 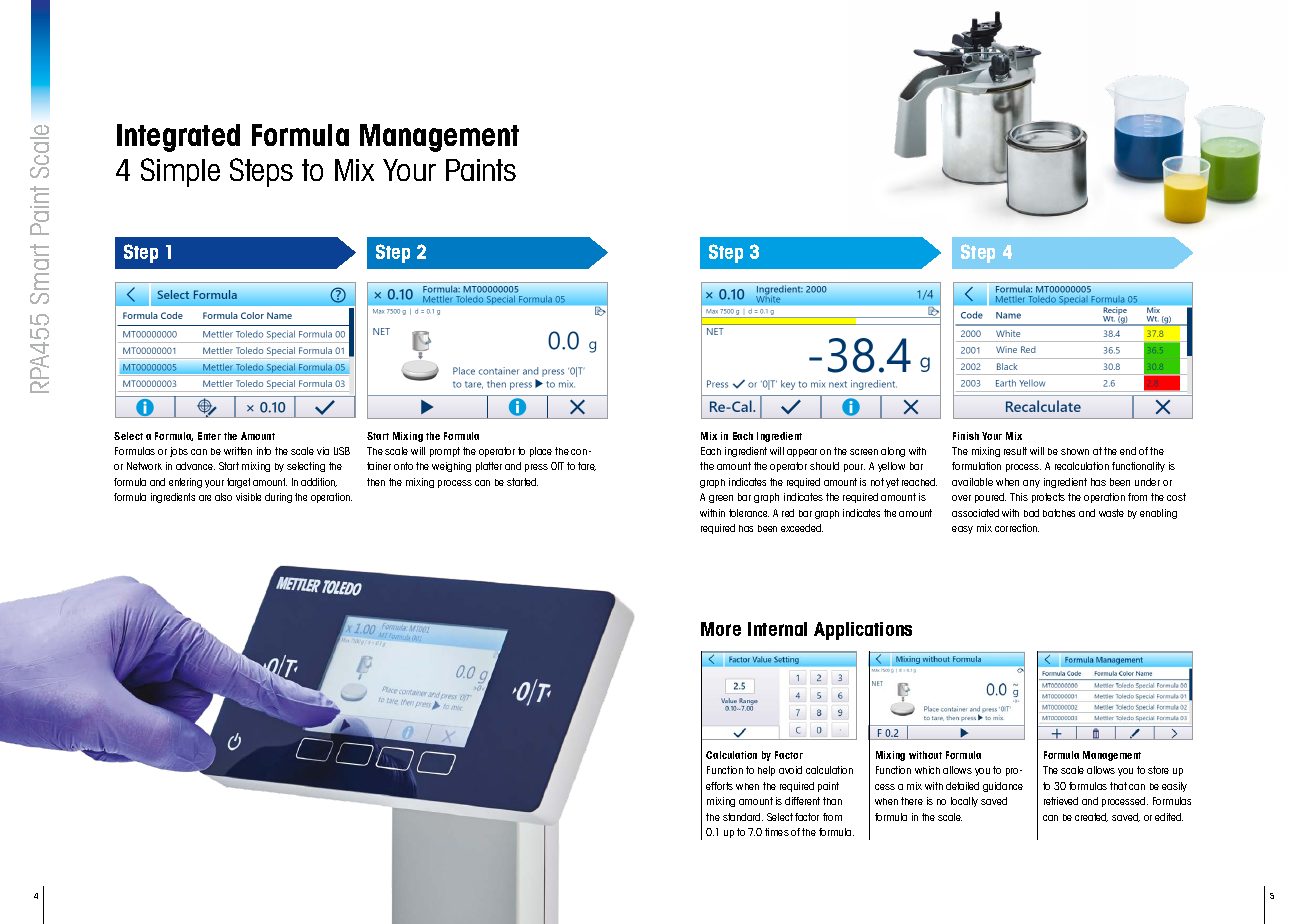 What do you see at coordinates (264, 451) in the screenshot?
I see `into` at bounding box center [264, 451].
